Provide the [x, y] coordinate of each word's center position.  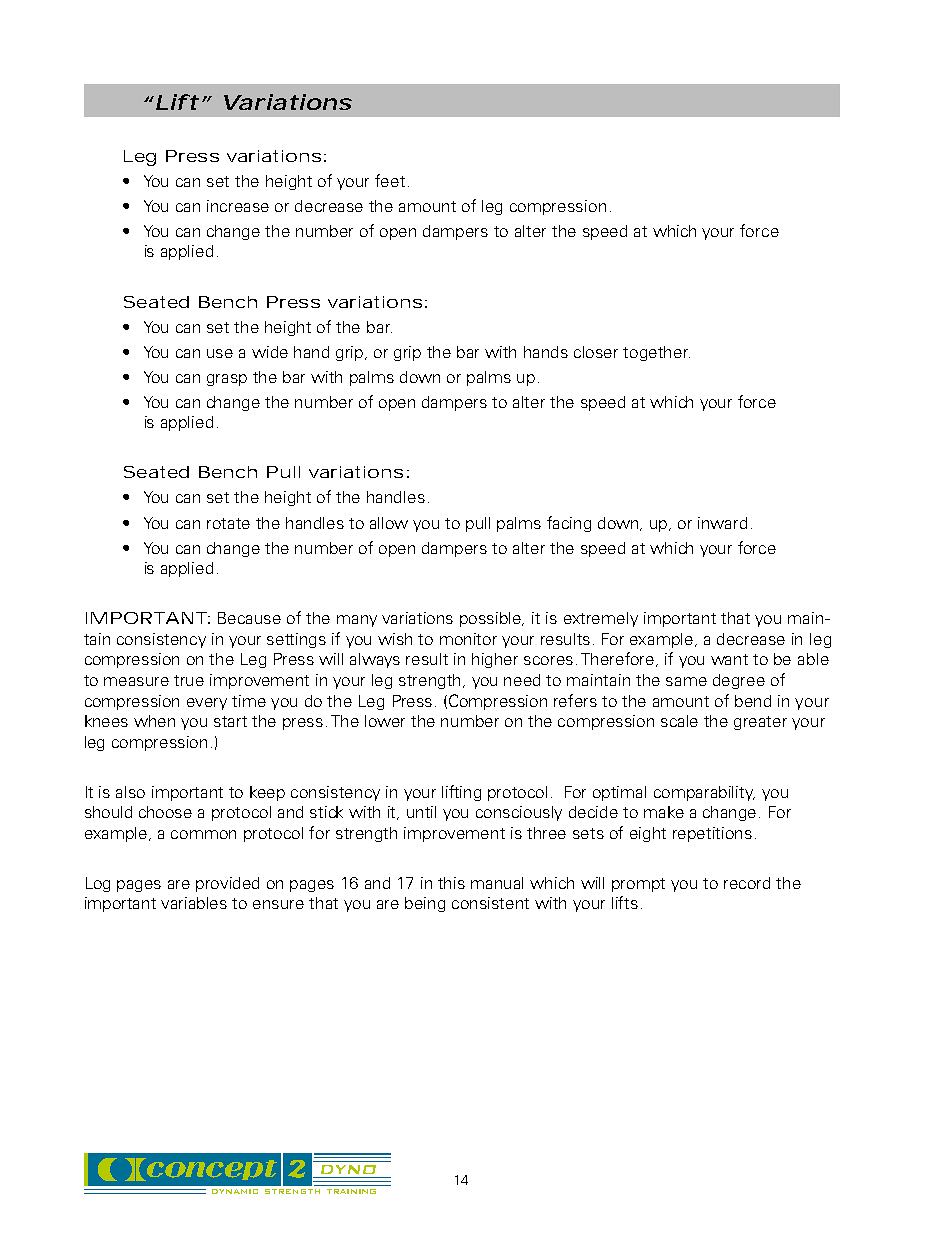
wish [395, 639]
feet [390, 180]
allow [389, 523]
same [686, 681]
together [656, 353]
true [189, 680]
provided [227, 884]
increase [238, 206]
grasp [227, 380]
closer [596, 352]
